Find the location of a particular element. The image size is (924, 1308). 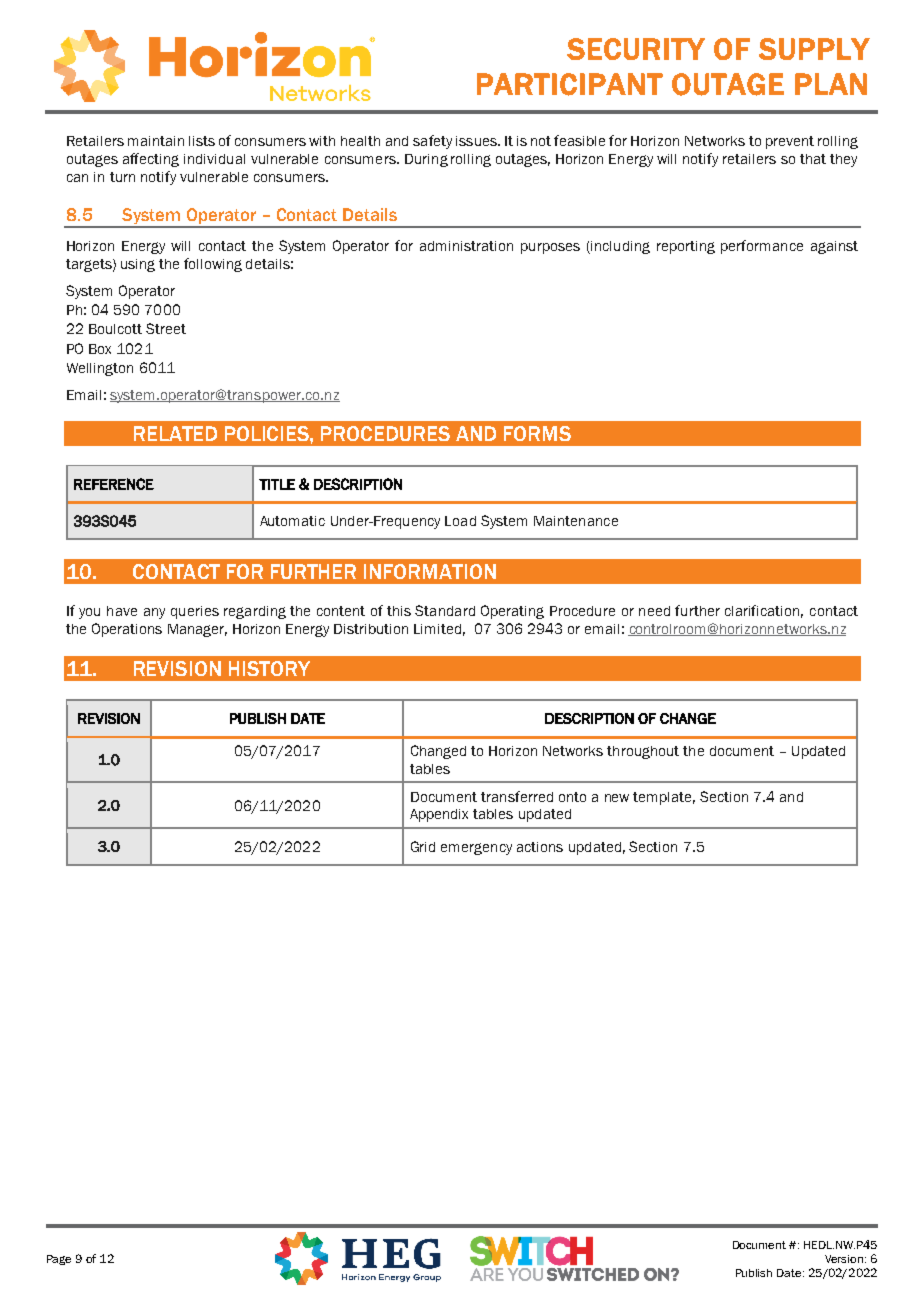

Version is located at coordinates (845, 1259).
